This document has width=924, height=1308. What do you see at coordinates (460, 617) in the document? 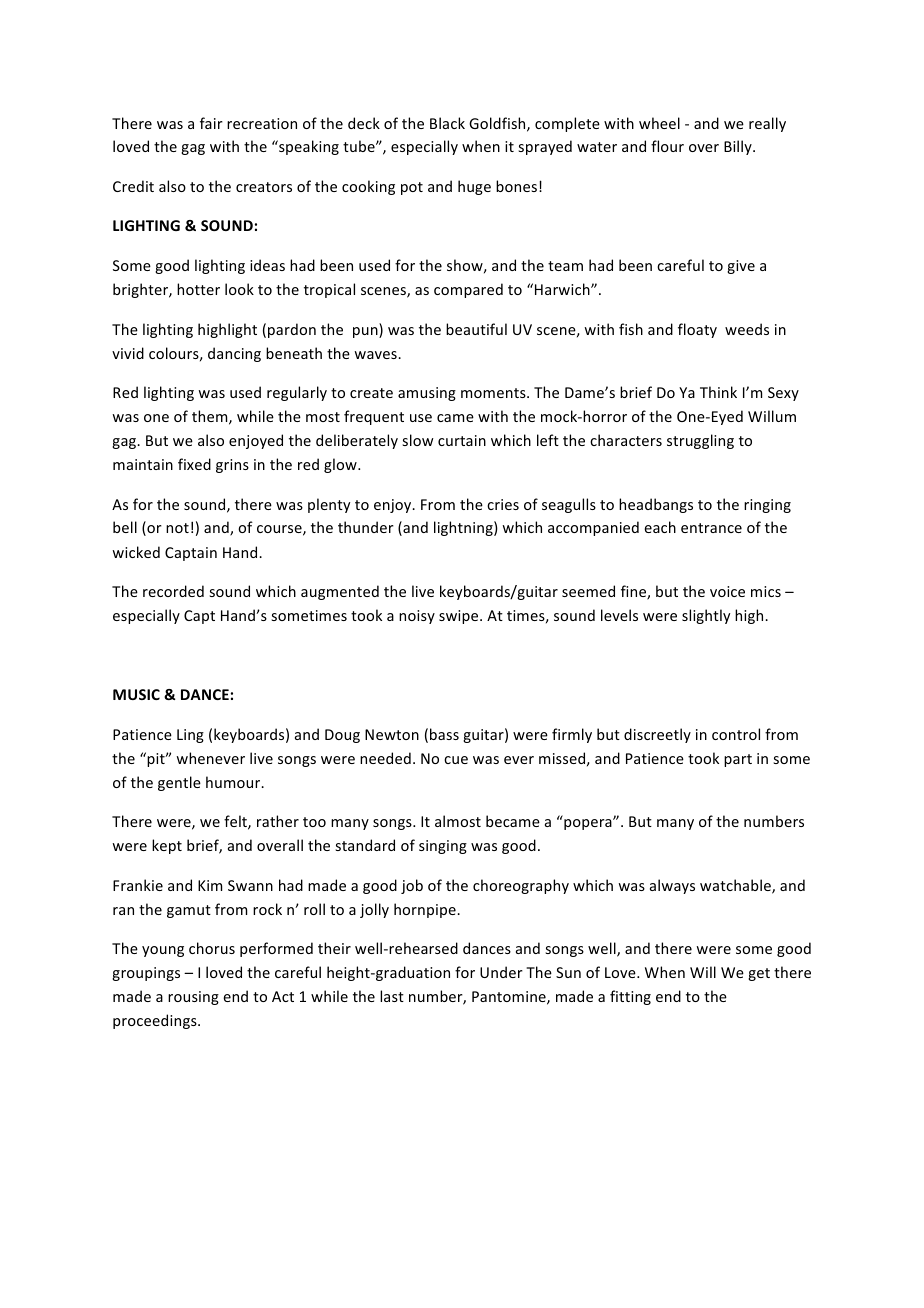
I see `swipe` at bounding box center [460, 617].
